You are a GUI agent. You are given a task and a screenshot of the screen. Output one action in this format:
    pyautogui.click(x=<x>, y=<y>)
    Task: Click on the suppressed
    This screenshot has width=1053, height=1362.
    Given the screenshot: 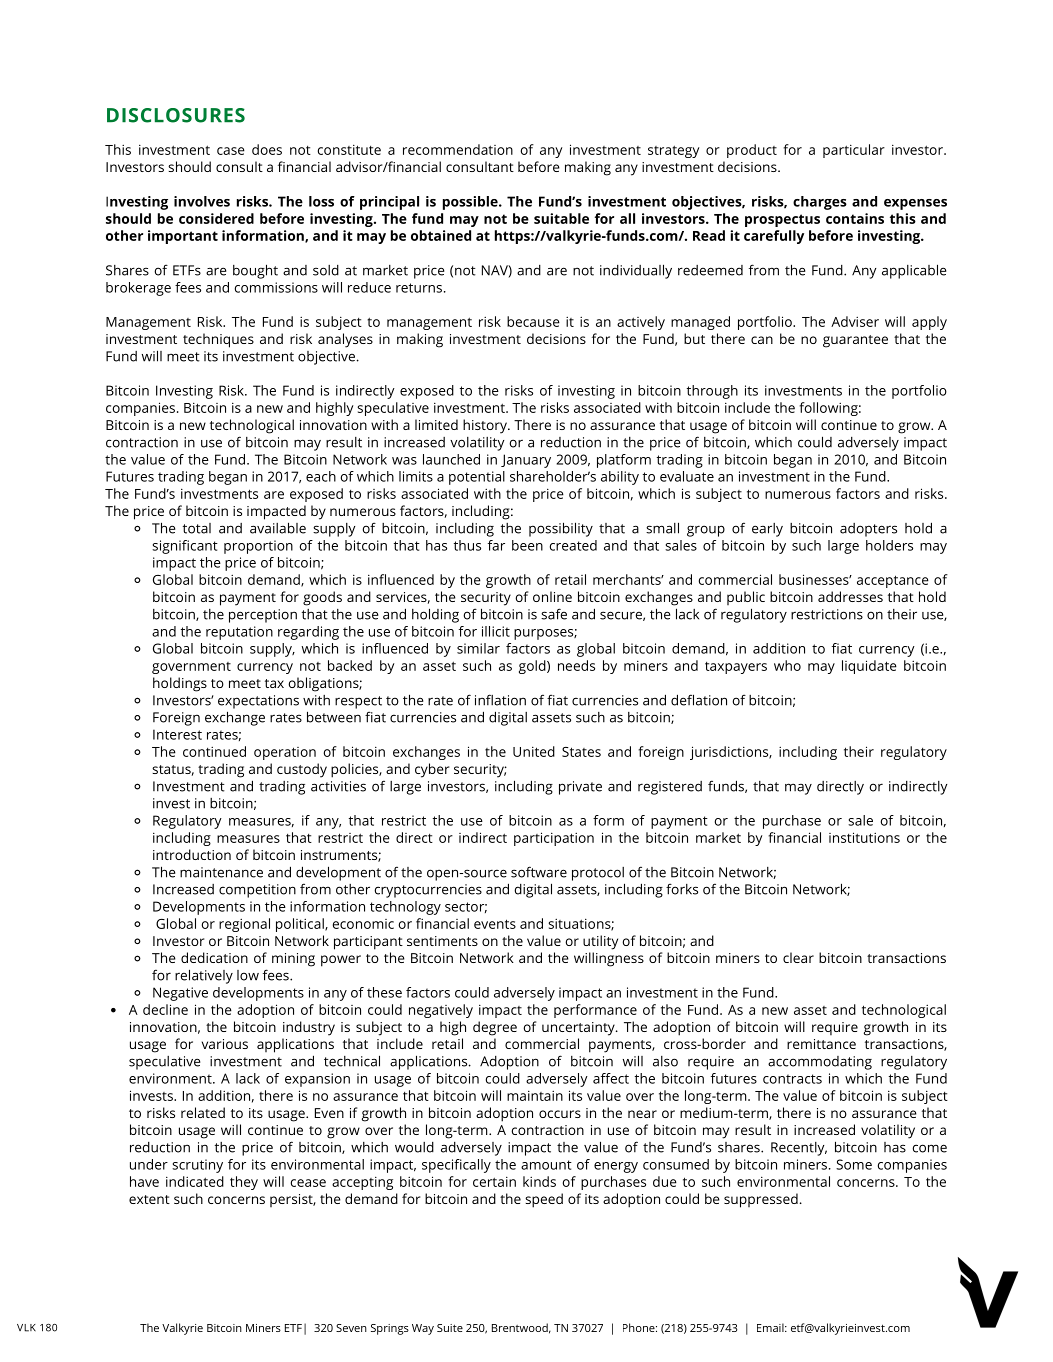 What is the action you would take?
    pyautogui.click(x=761, y=1200)
